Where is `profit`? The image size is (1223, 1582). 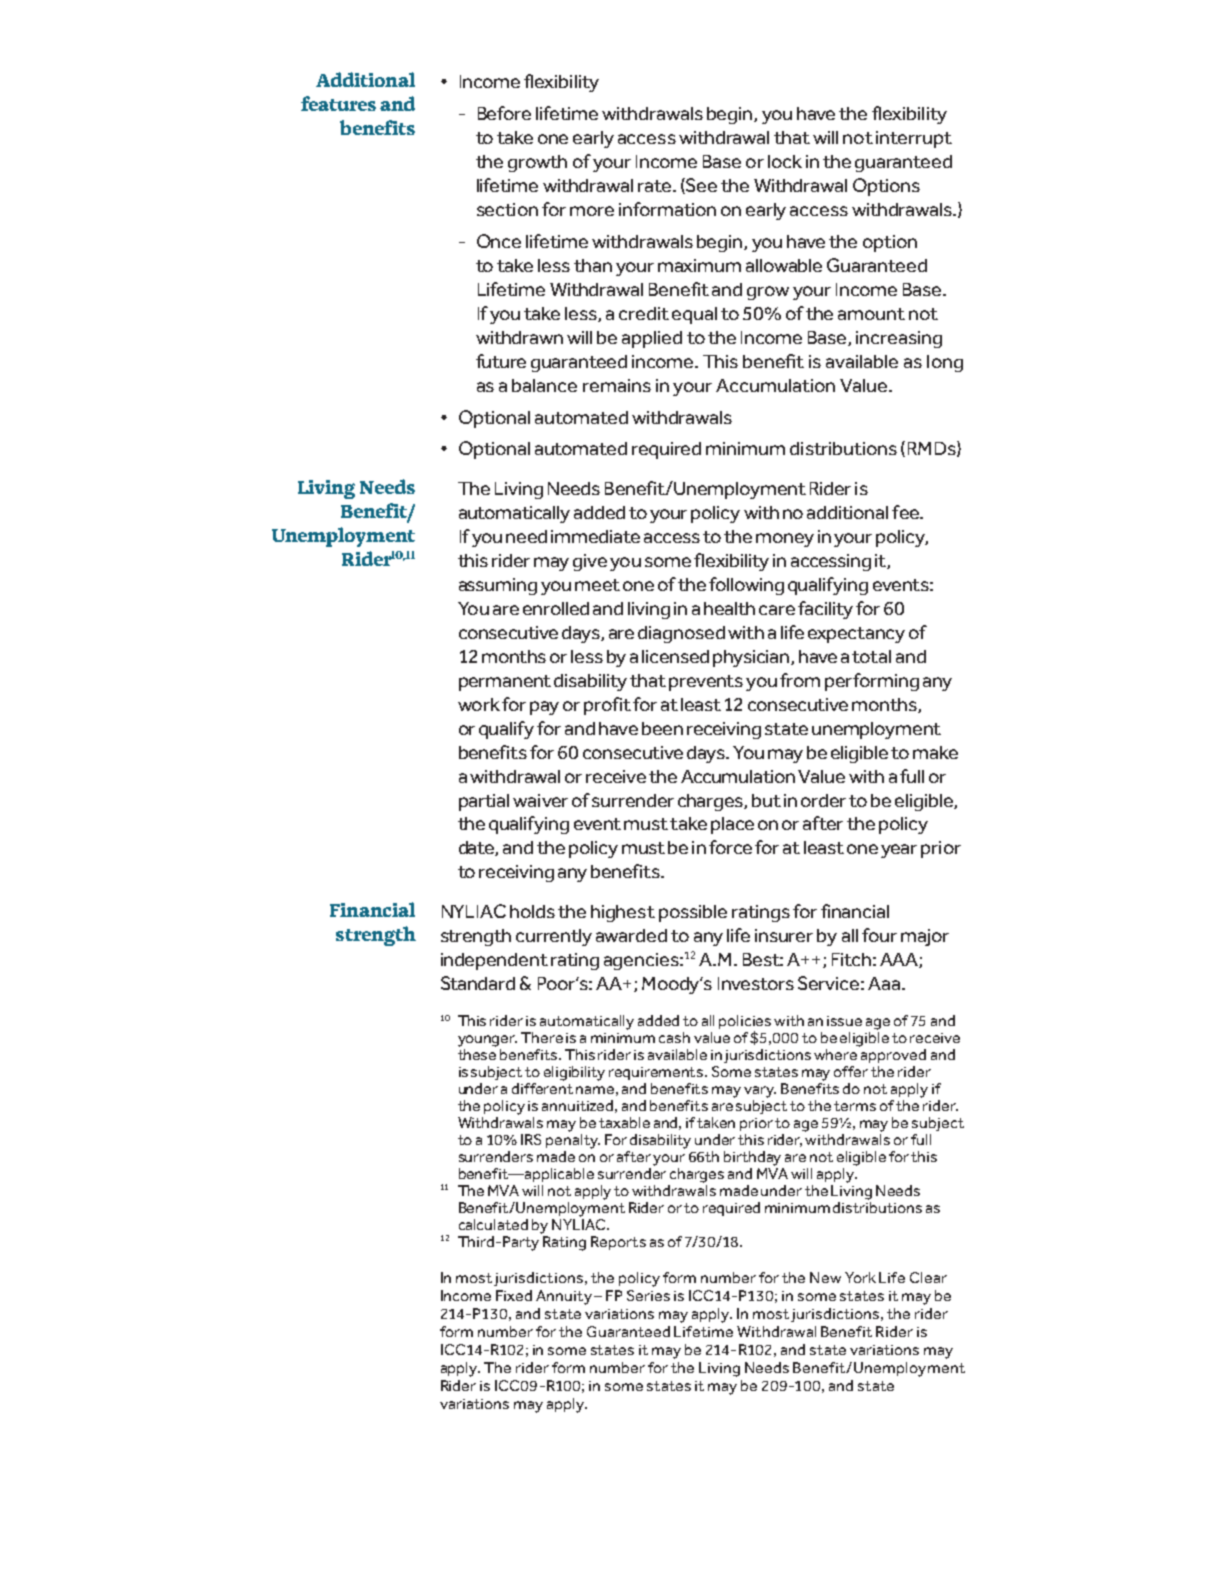
profit is located at coordinates (607, 706).
